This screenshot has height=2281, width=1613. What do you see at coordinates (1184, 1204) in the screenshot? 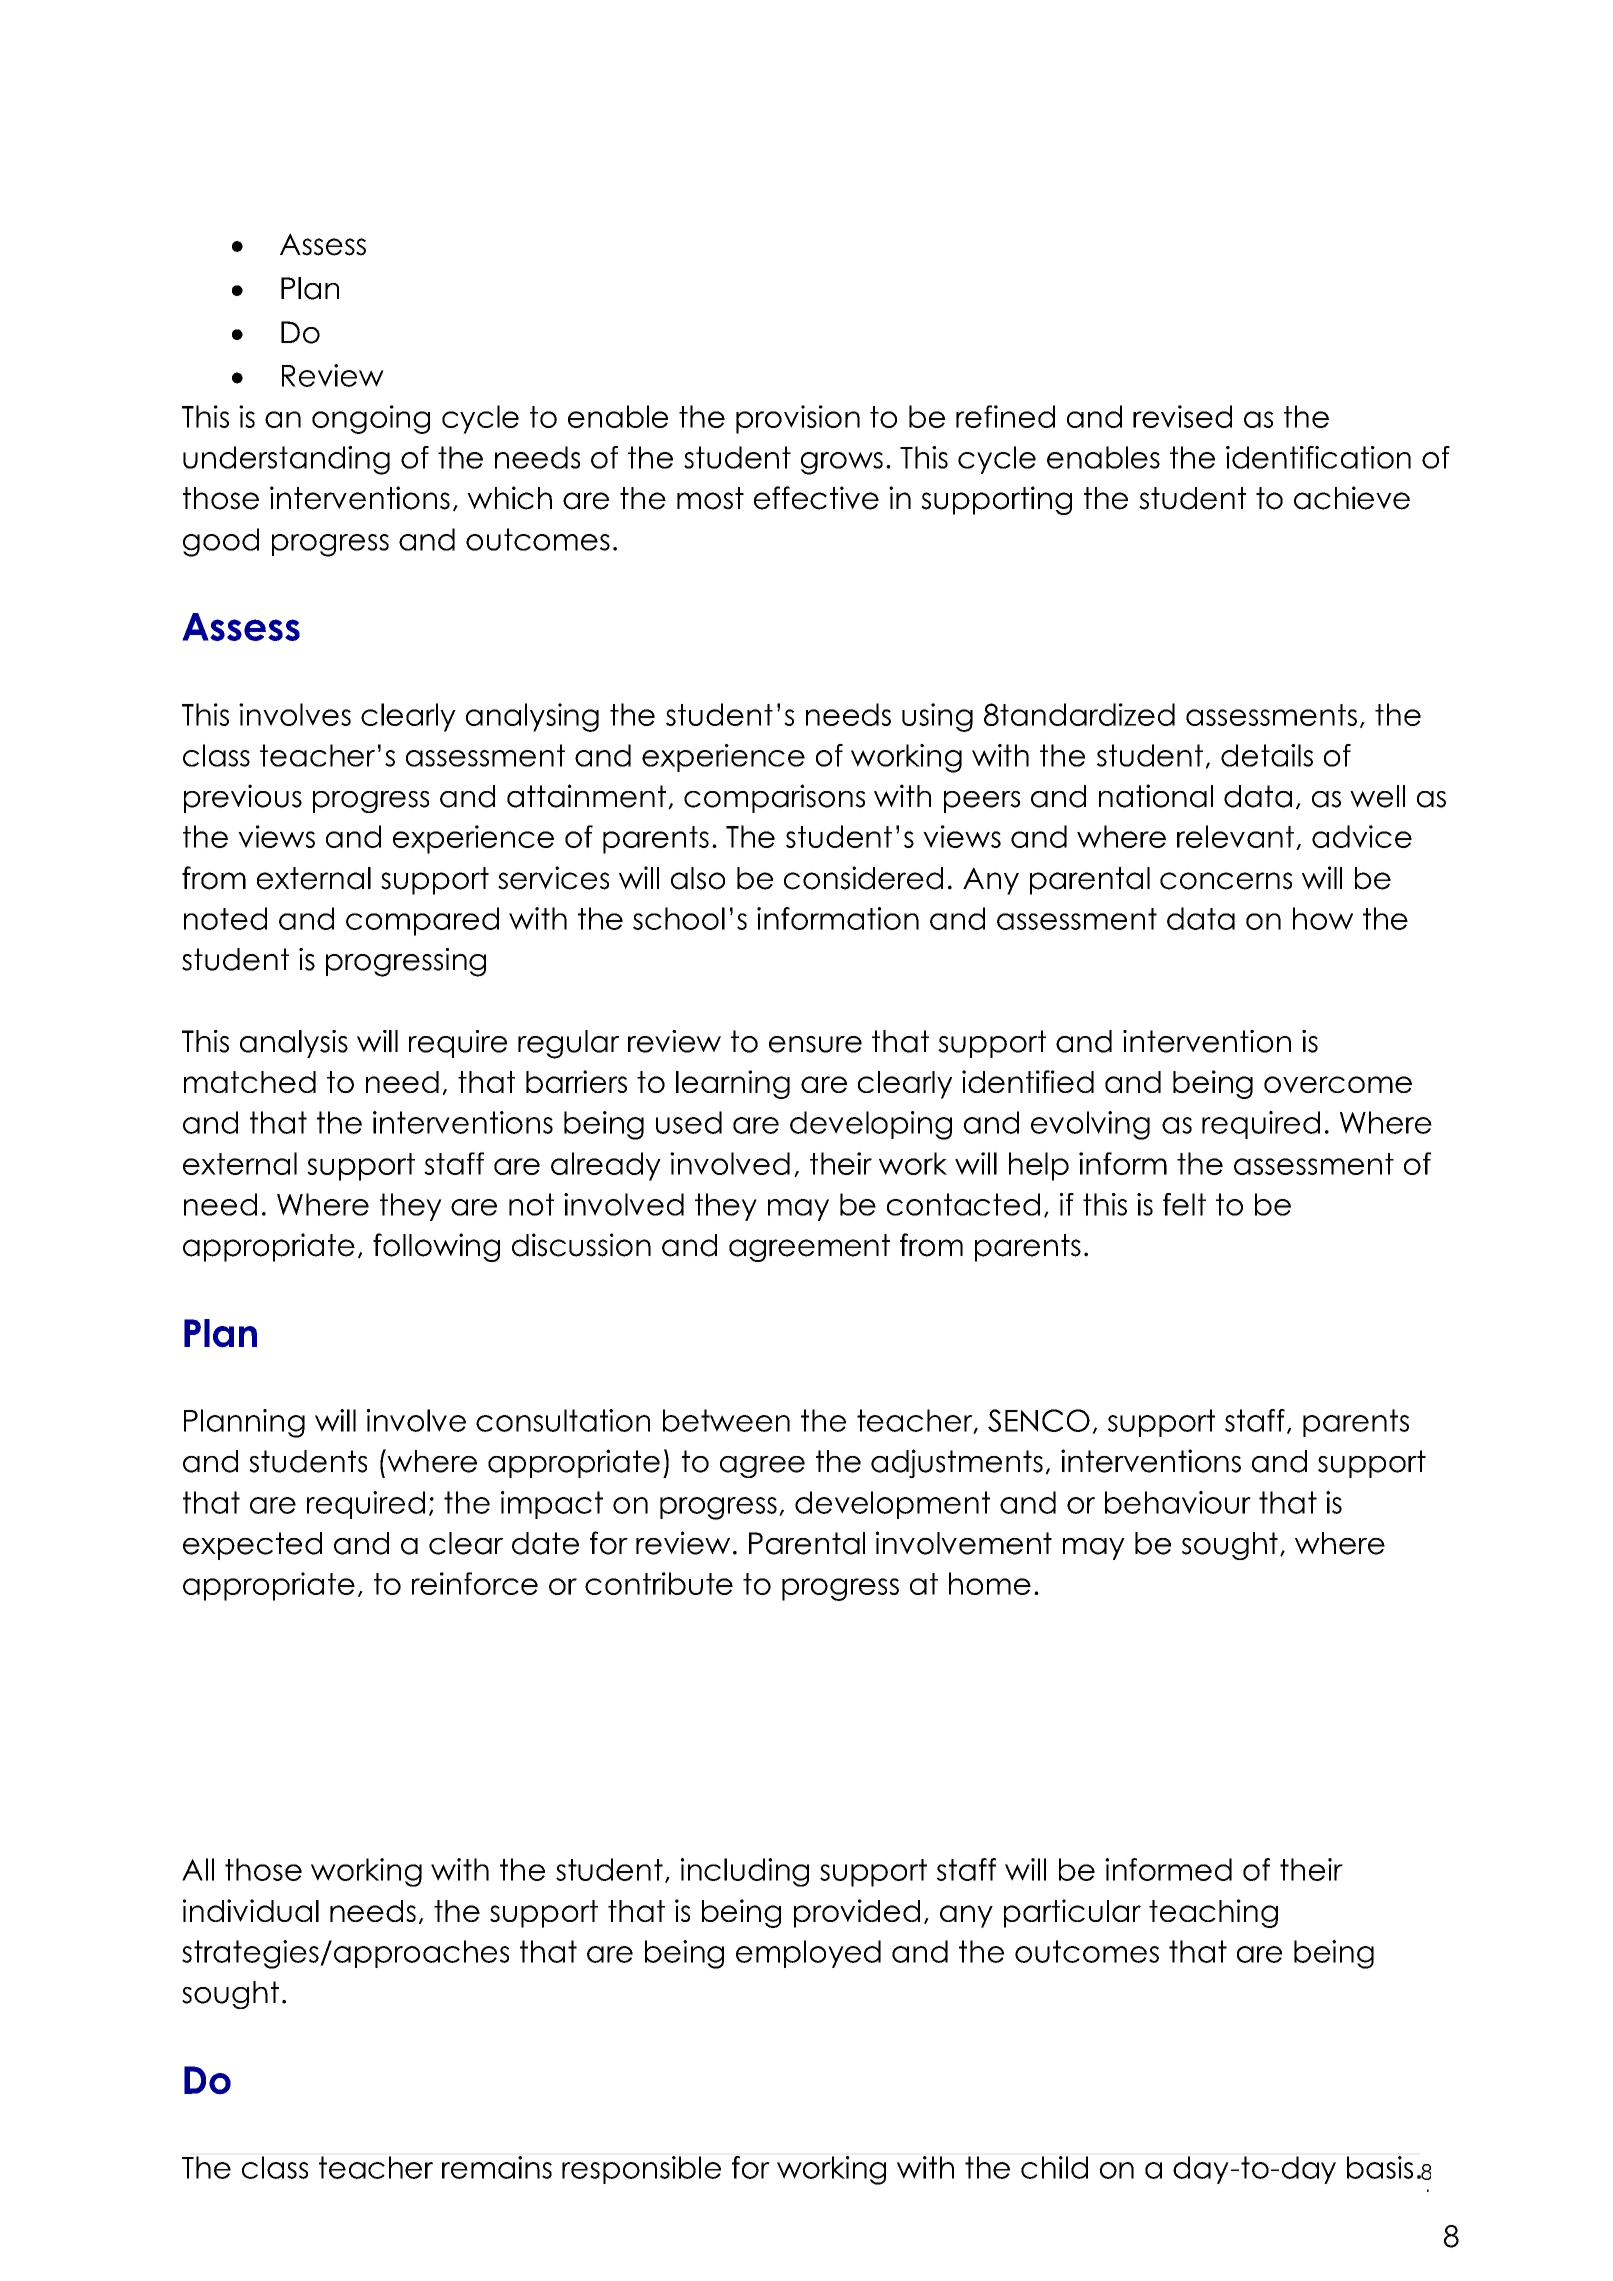
I see `felt` at bounding box center [1184, 1204].
